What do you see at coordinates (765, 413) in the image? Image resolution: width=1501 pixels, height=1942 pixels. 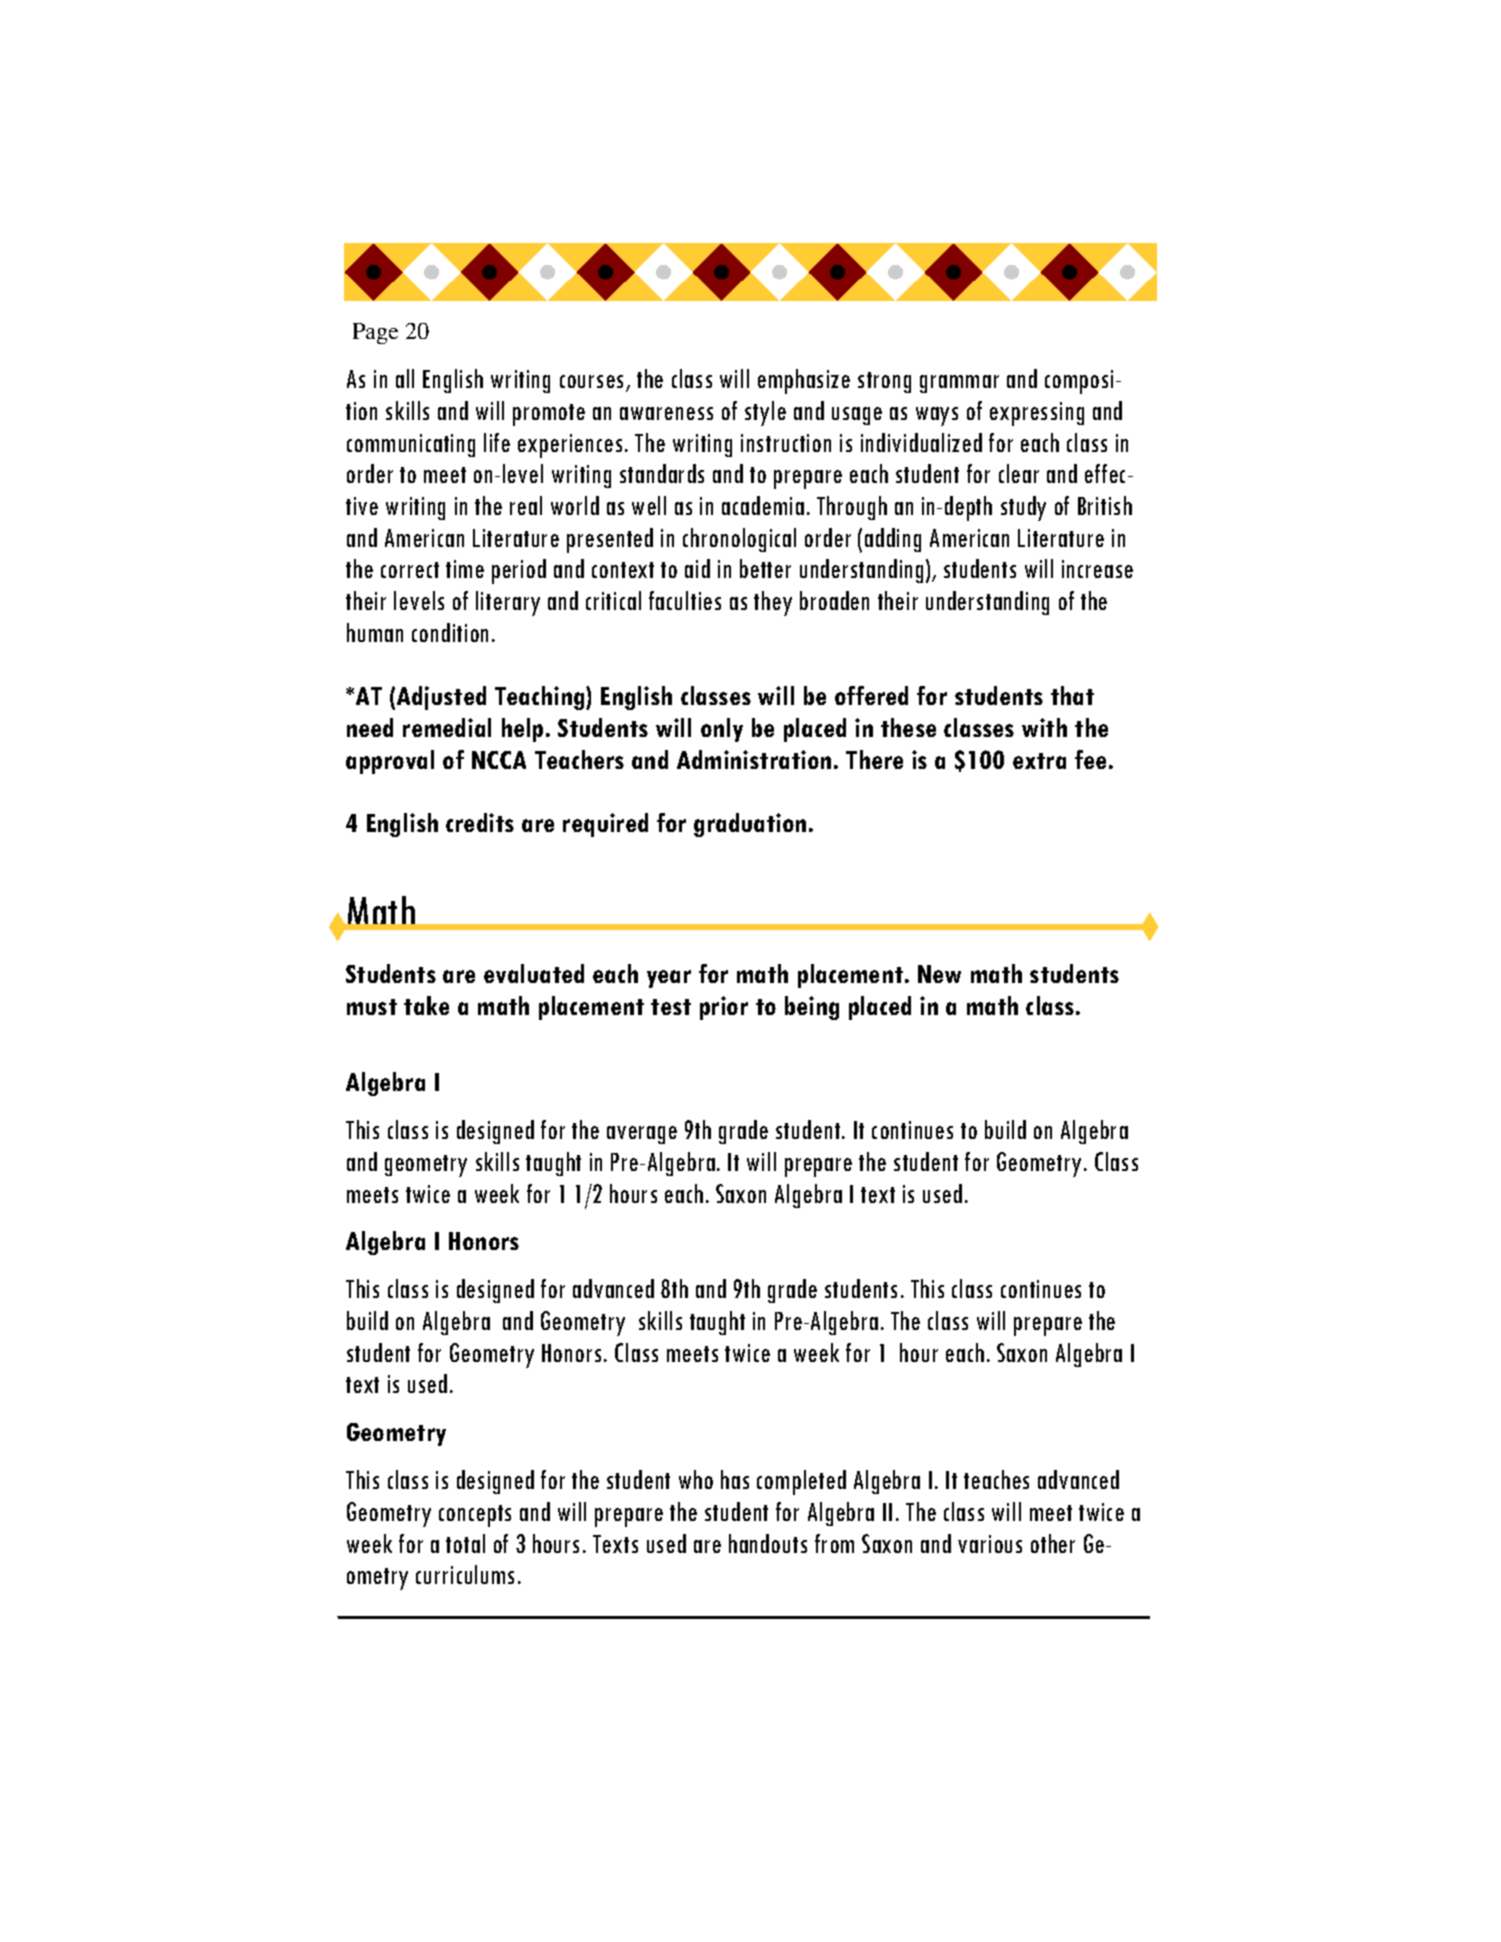 I see `style` at bounding box center [765, 413].
